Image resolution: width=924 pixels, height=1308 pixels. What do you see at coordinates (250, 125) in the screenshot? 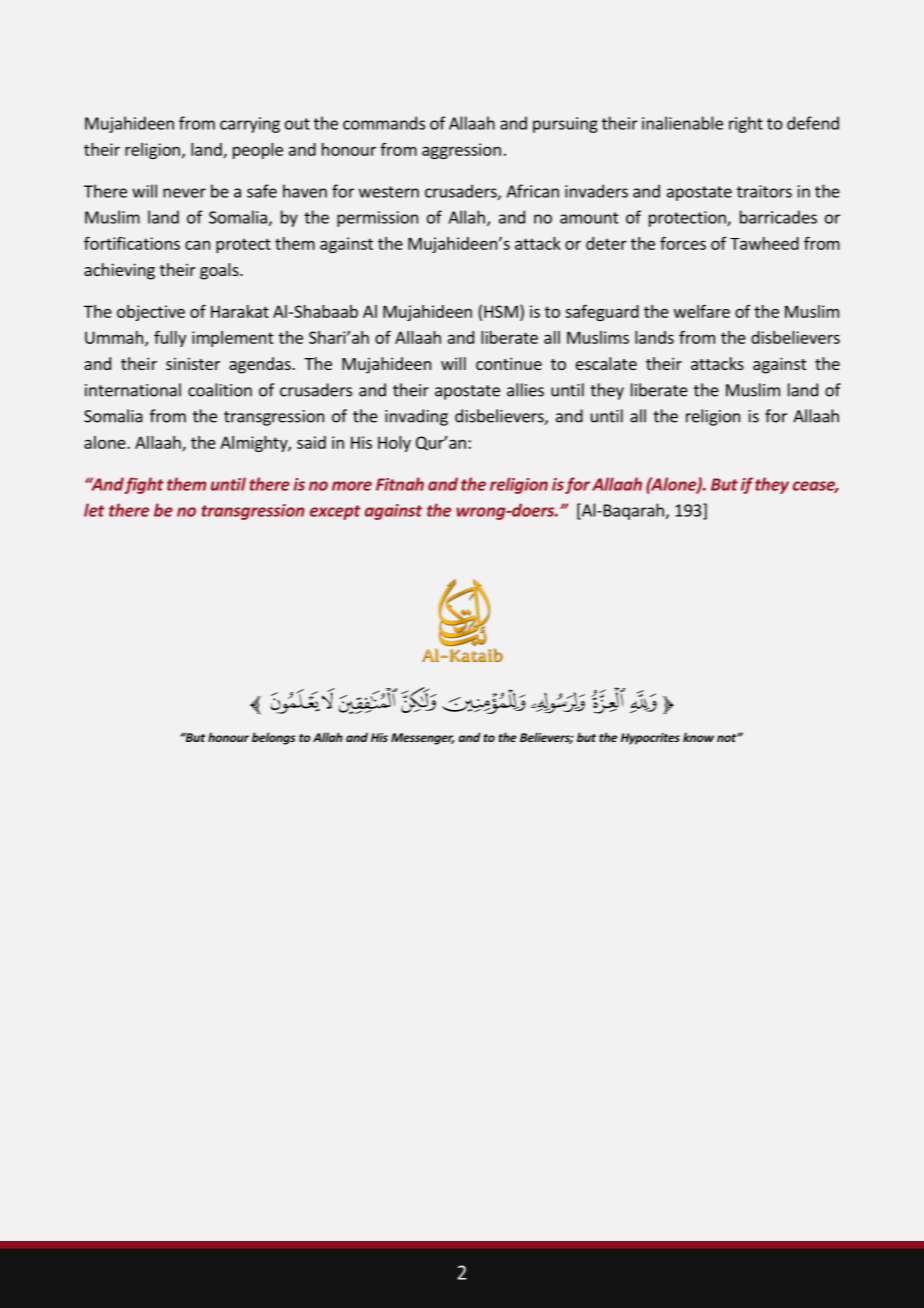
I see `carrying` at bounding box center [250, 125].
